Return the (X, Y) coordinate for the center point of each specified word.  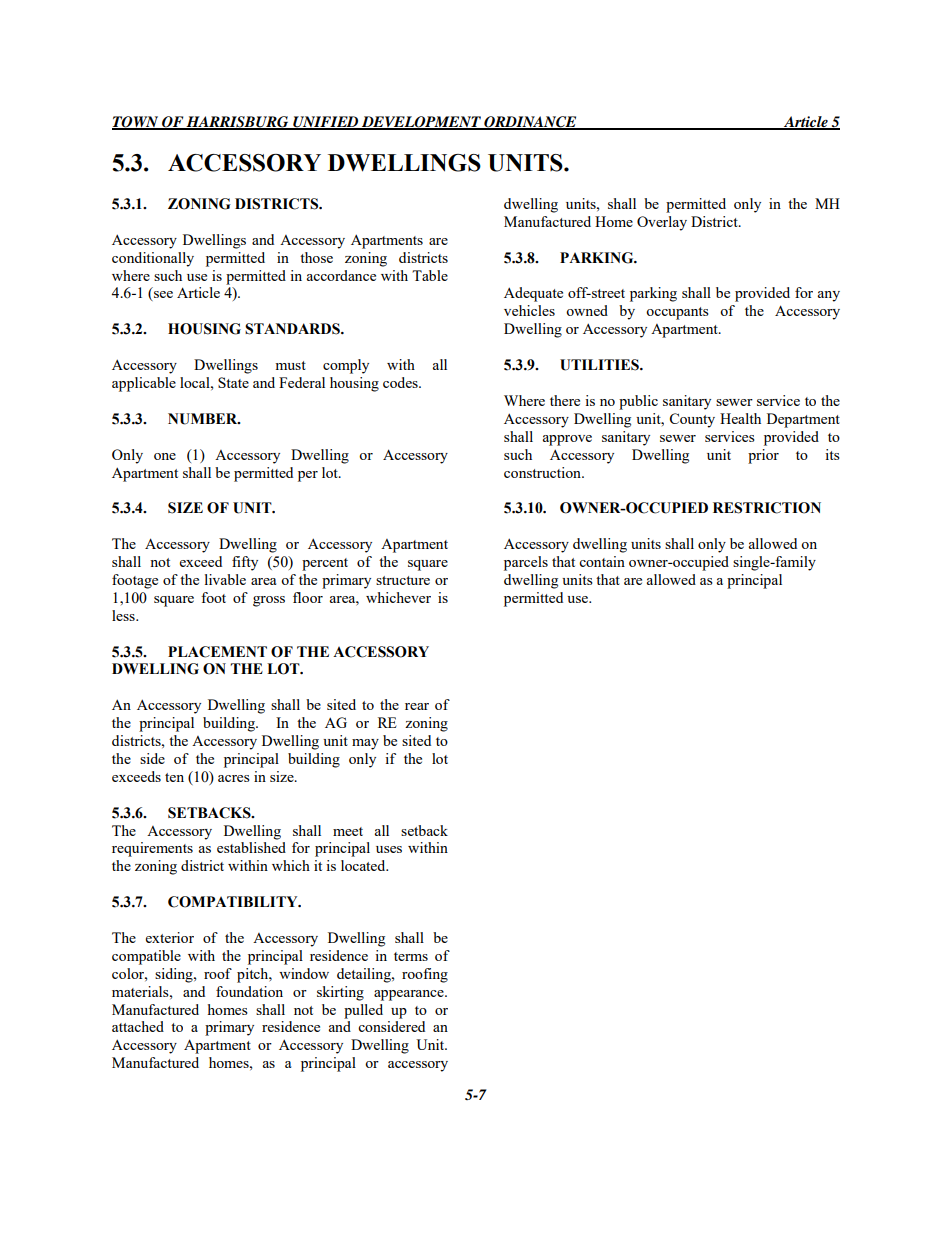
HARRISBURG (238, 122)
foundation (249, 991)
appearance (410, 995)
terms (411, 956)
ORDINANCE (530, 122)
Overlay (662, 223)
